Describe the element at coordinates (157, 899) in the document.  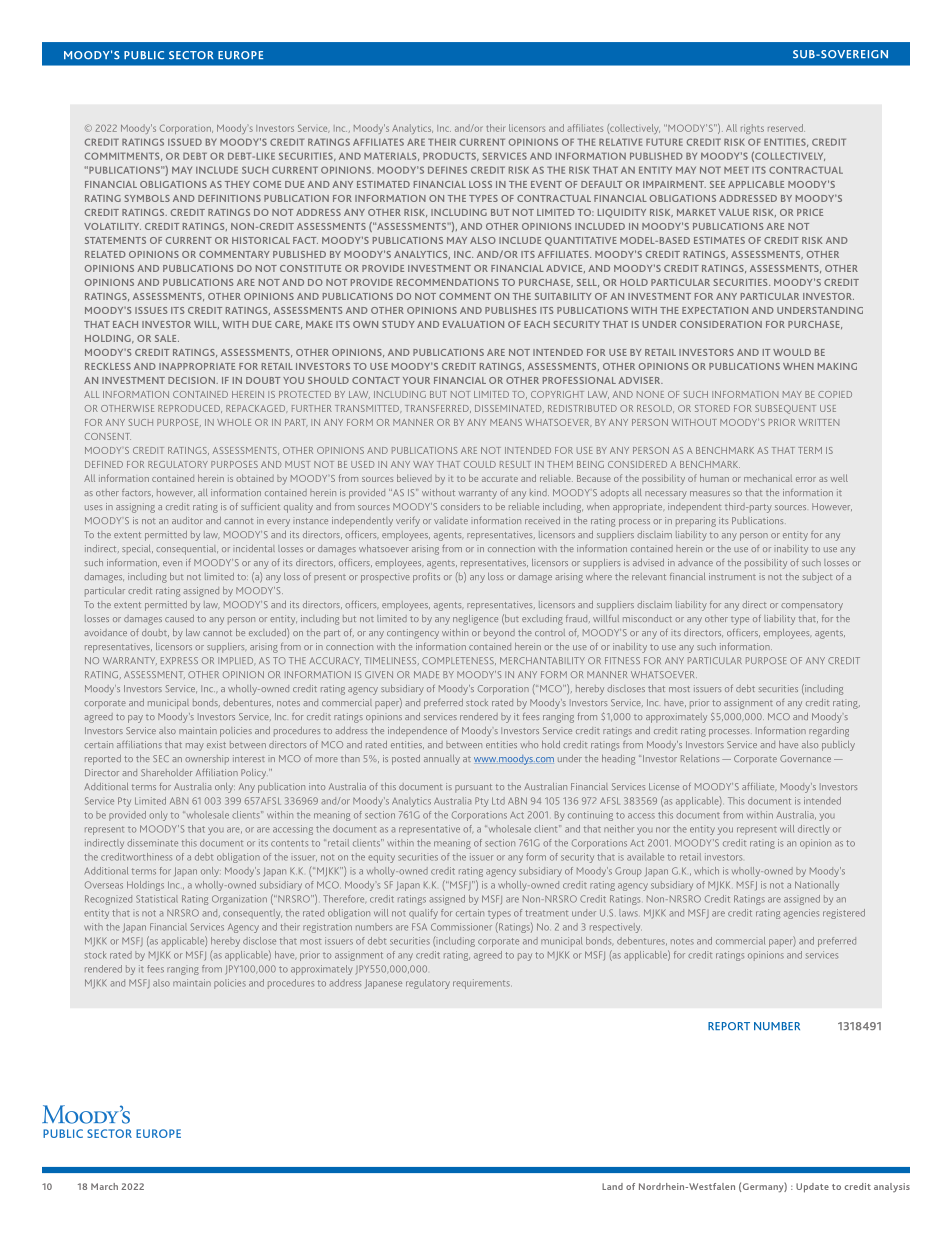
I see `Statistical` at that location.
